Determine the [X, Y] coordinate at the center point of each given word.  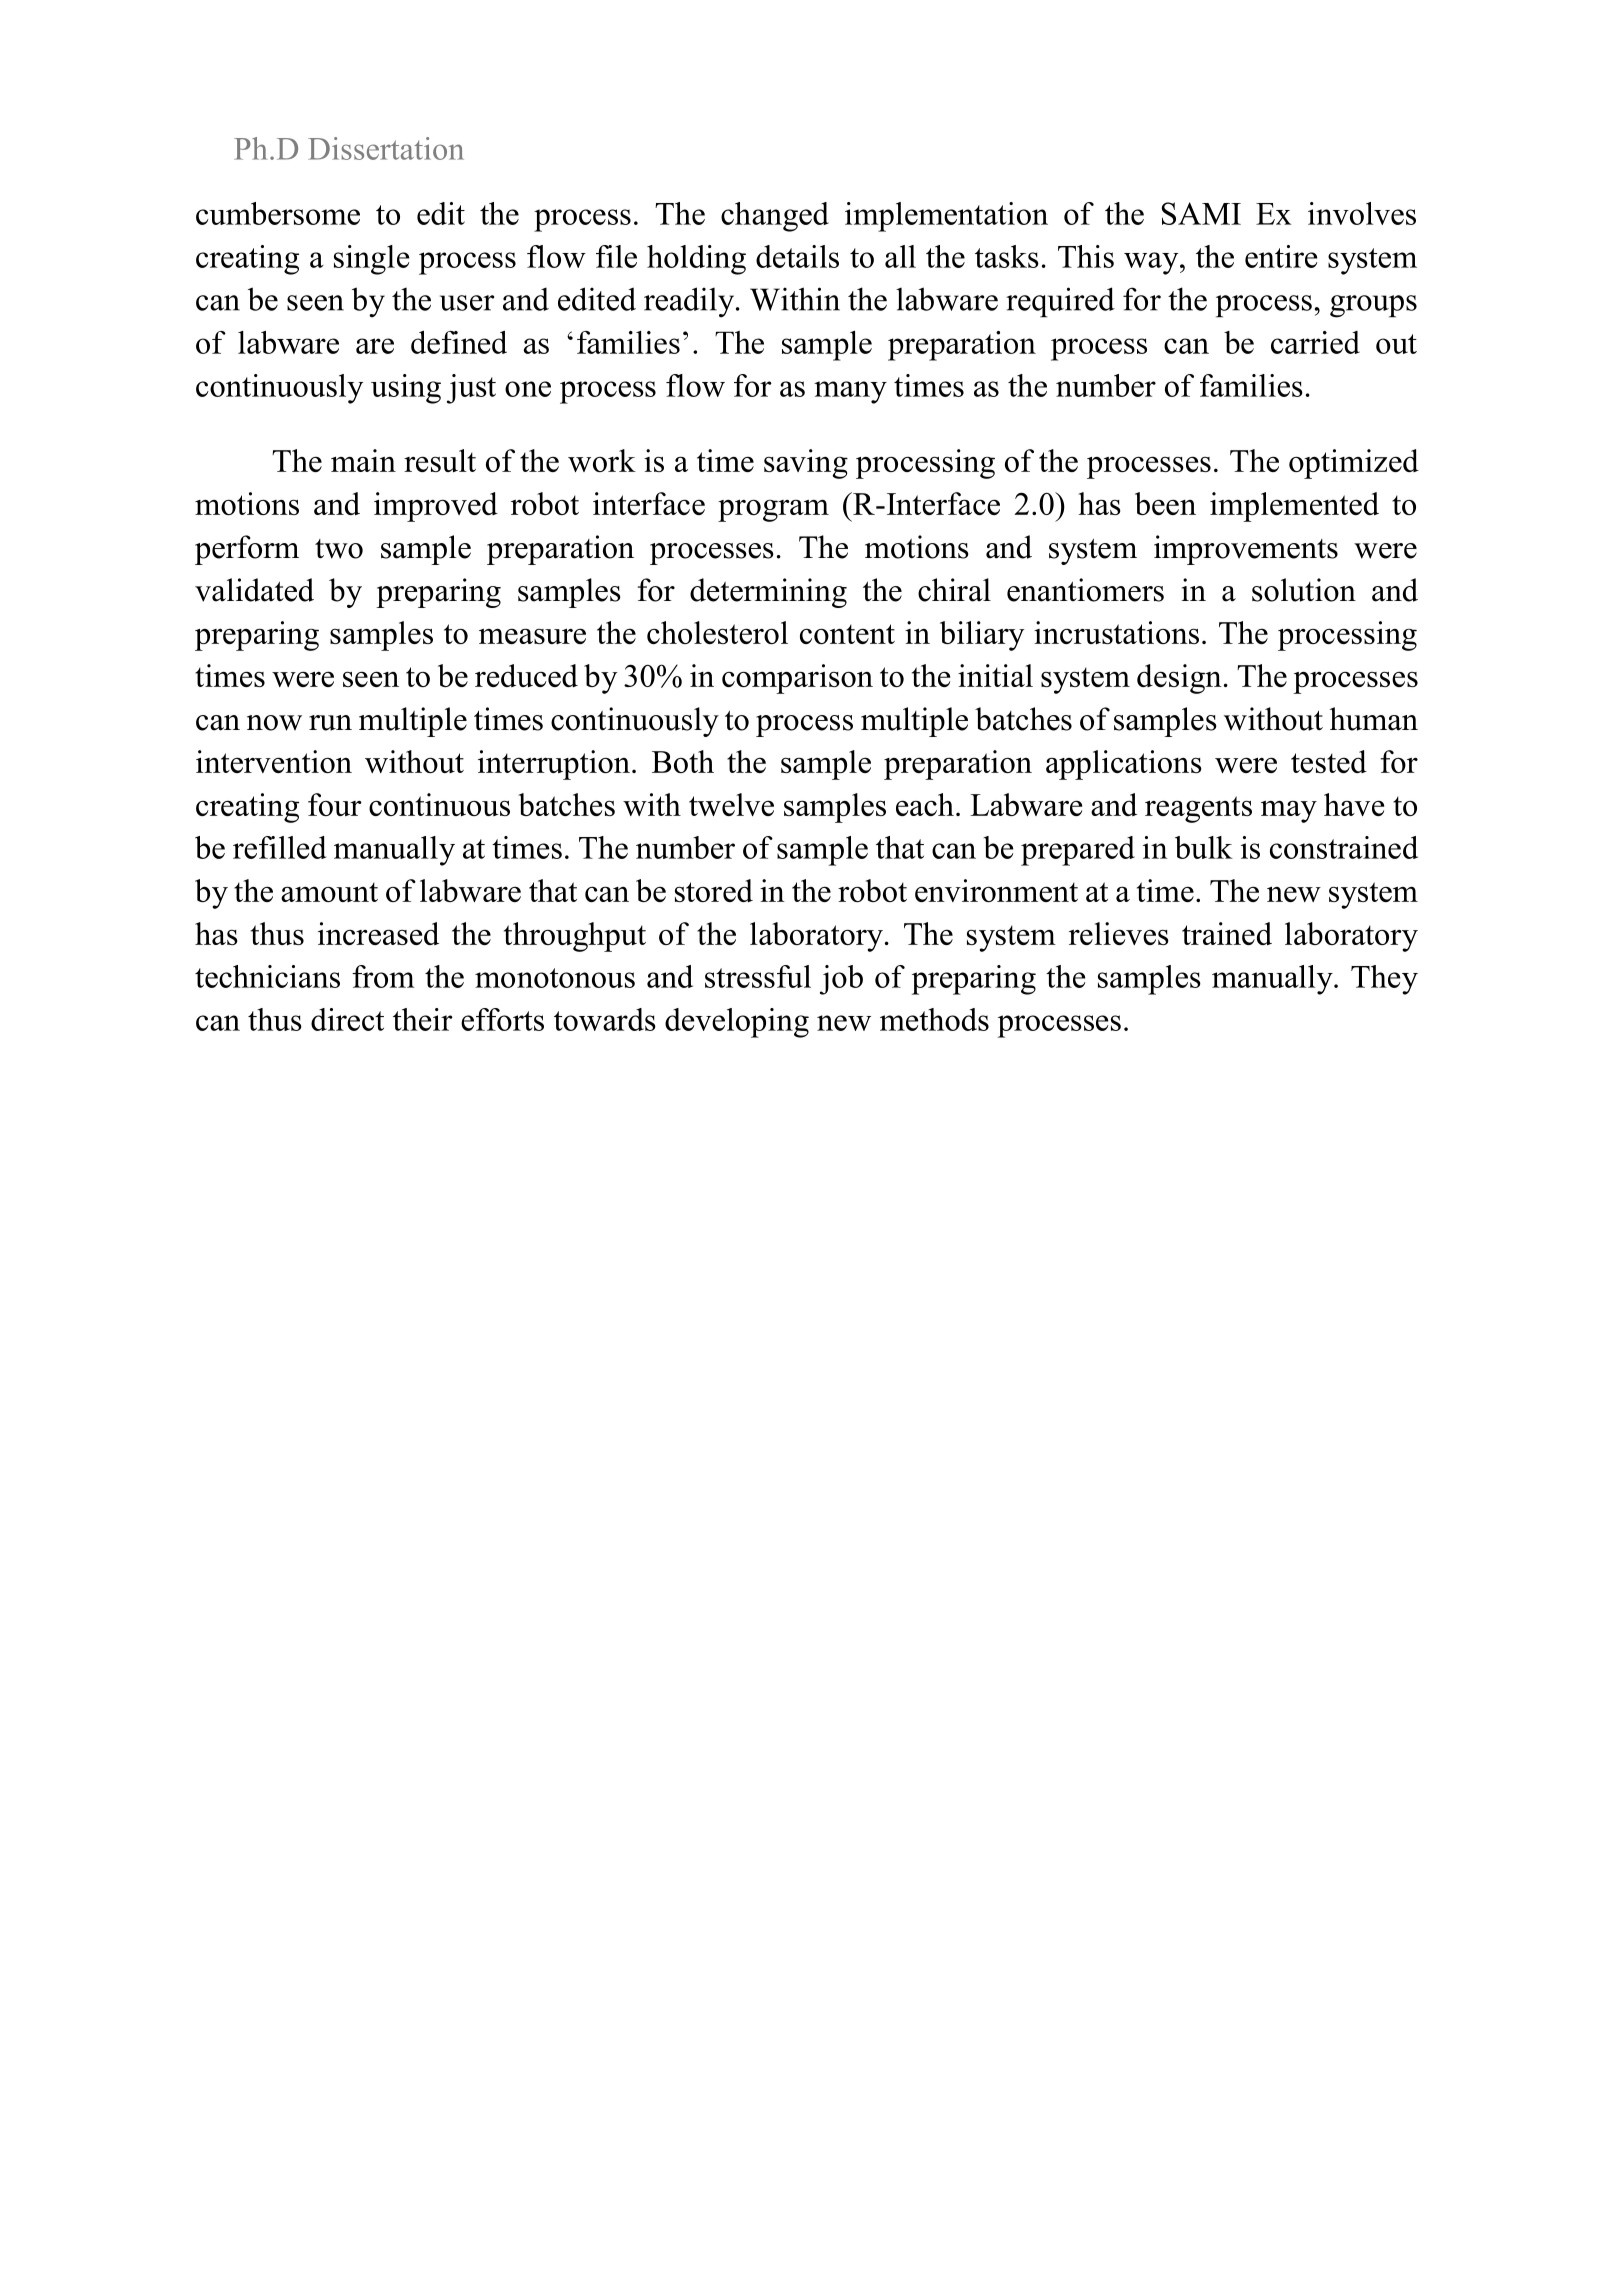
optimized [1354, 464]
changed [775, 217]
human [1374, 719]
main [363, 460]
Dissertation [386, 148]
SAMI [1201, 213]
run [330, 723]
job [841, 980]
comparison [797, 679]
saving [806, 464]
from [383, 976]
